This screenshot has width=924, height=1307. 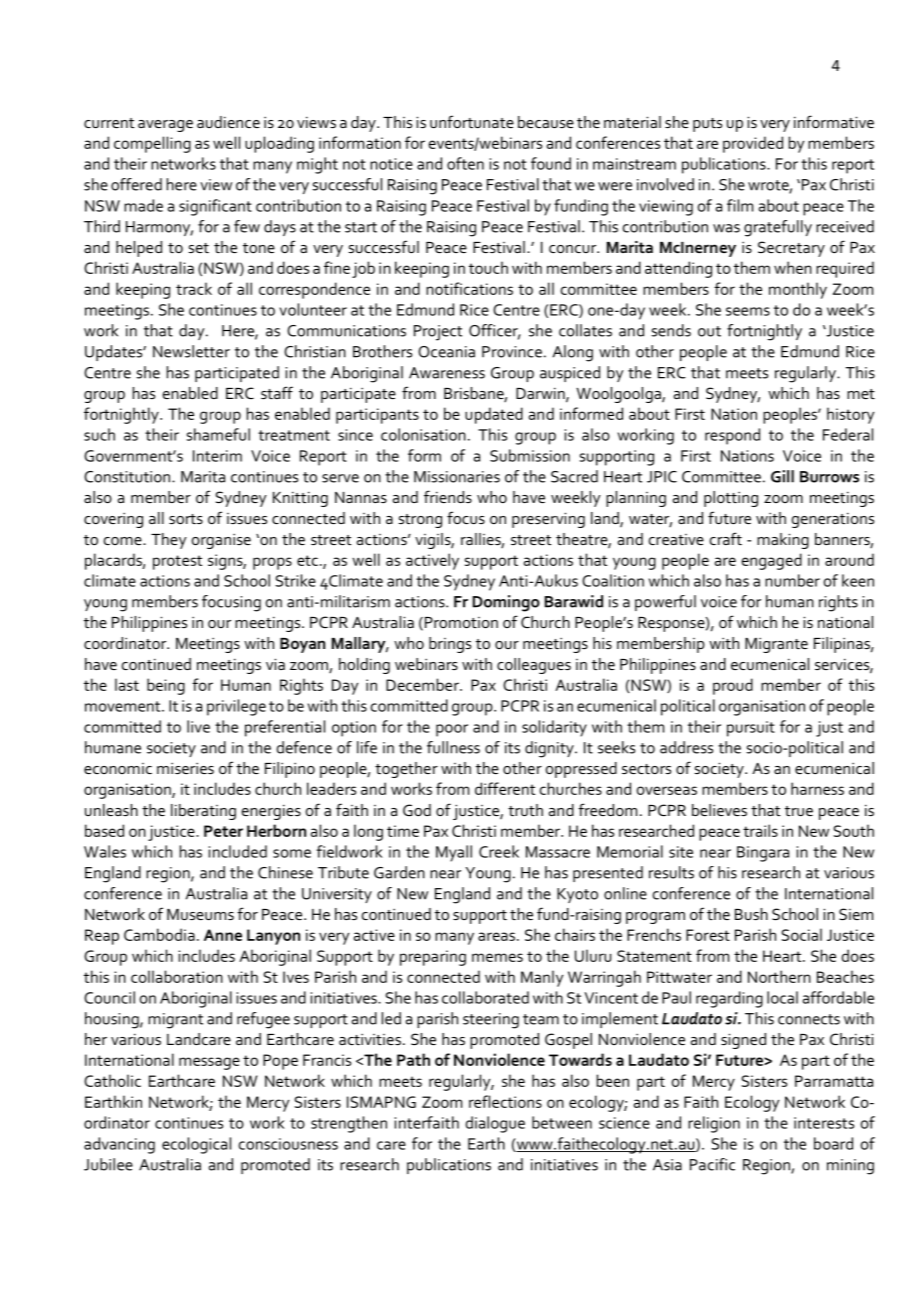 What do you see at coordinates (166, 686) in the screenshot?
I see `being` at bounding box center [166, 686].
